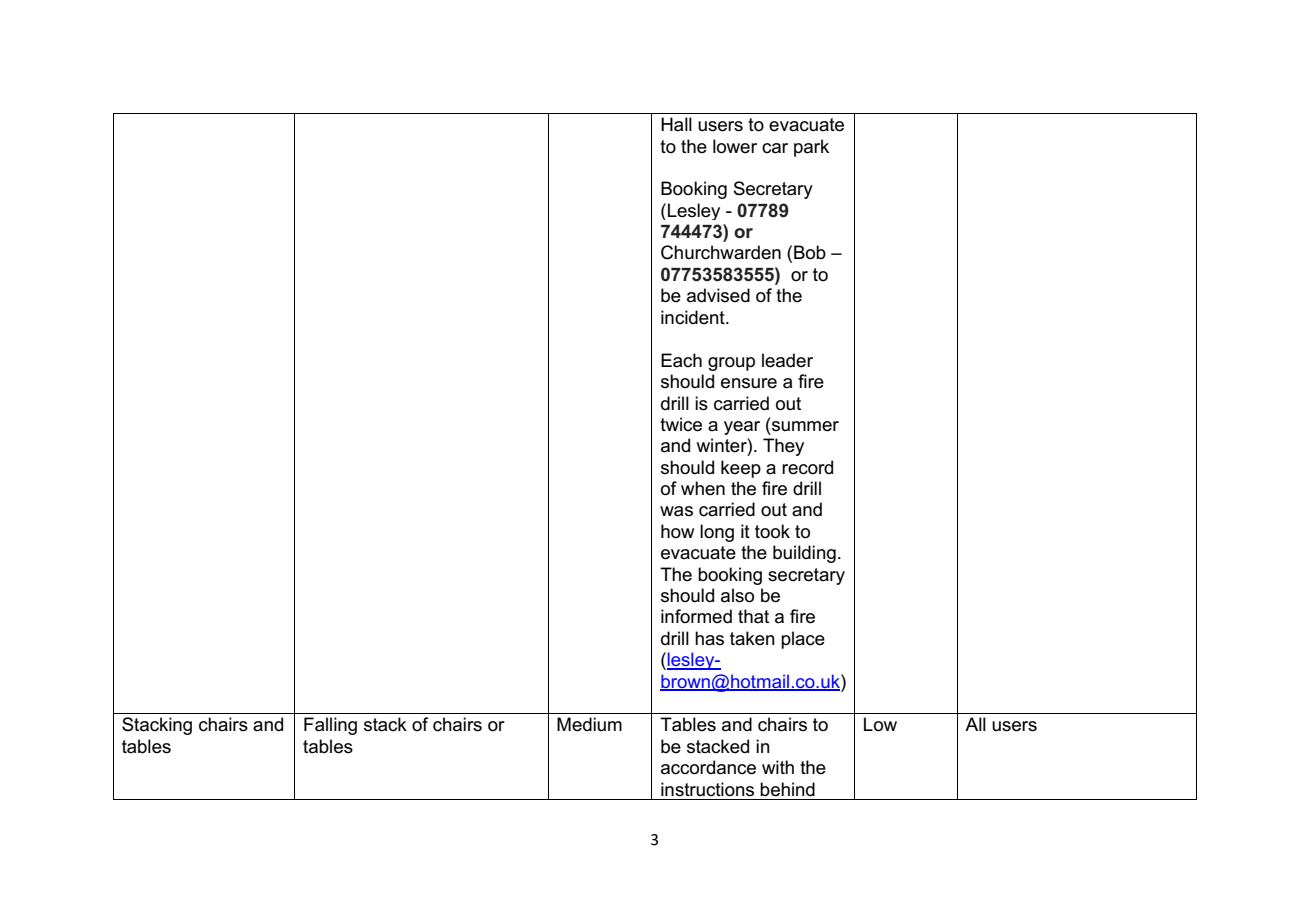 This page has width=1308, height=924. What do you see at coordinates (330, 726) in the page?
I see `Falling` at bounding box center [330, 726].
